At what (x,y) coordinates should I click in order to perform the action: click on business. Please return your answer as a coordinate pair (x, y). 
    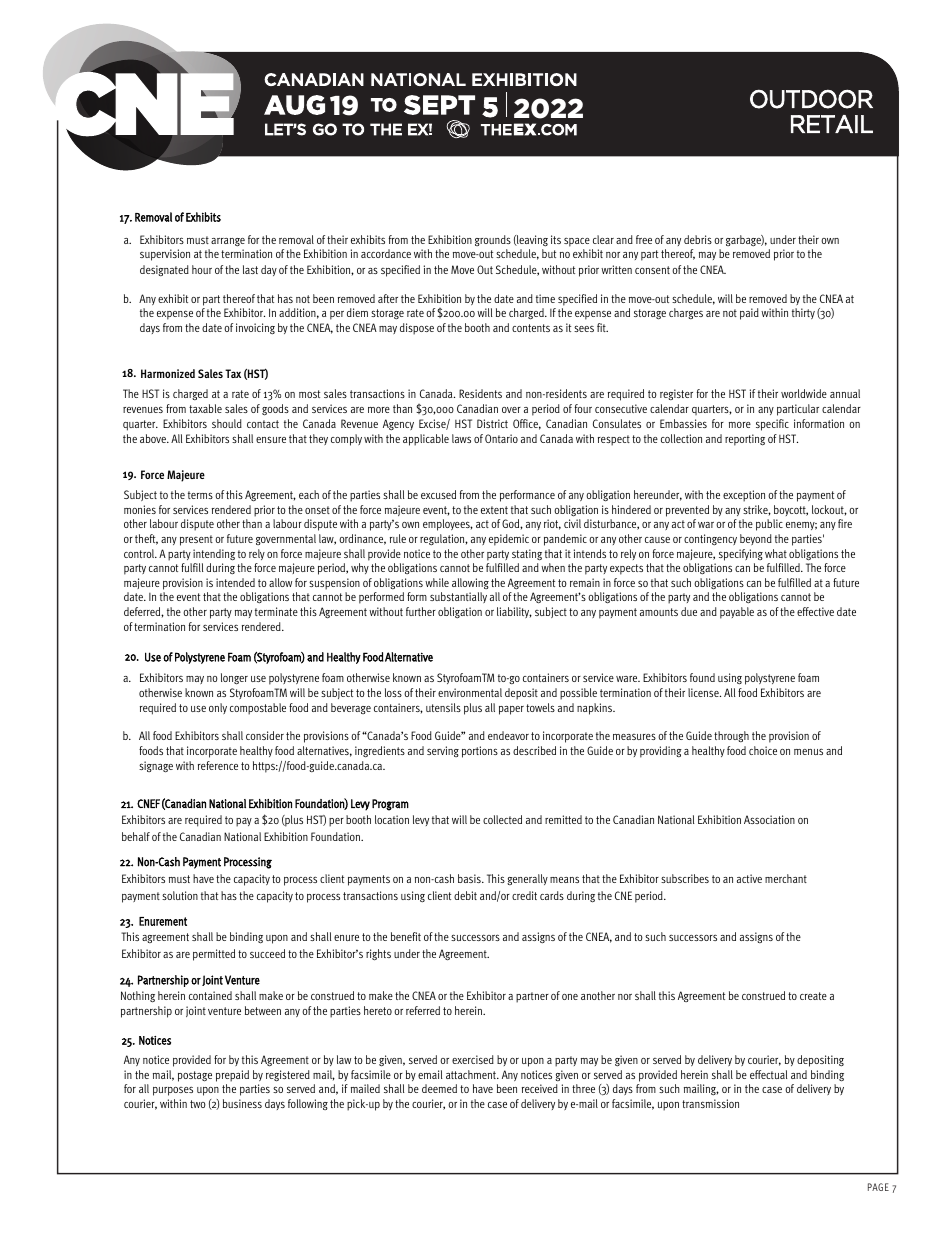
    Looking at the image, I should click on (242, 1103).
